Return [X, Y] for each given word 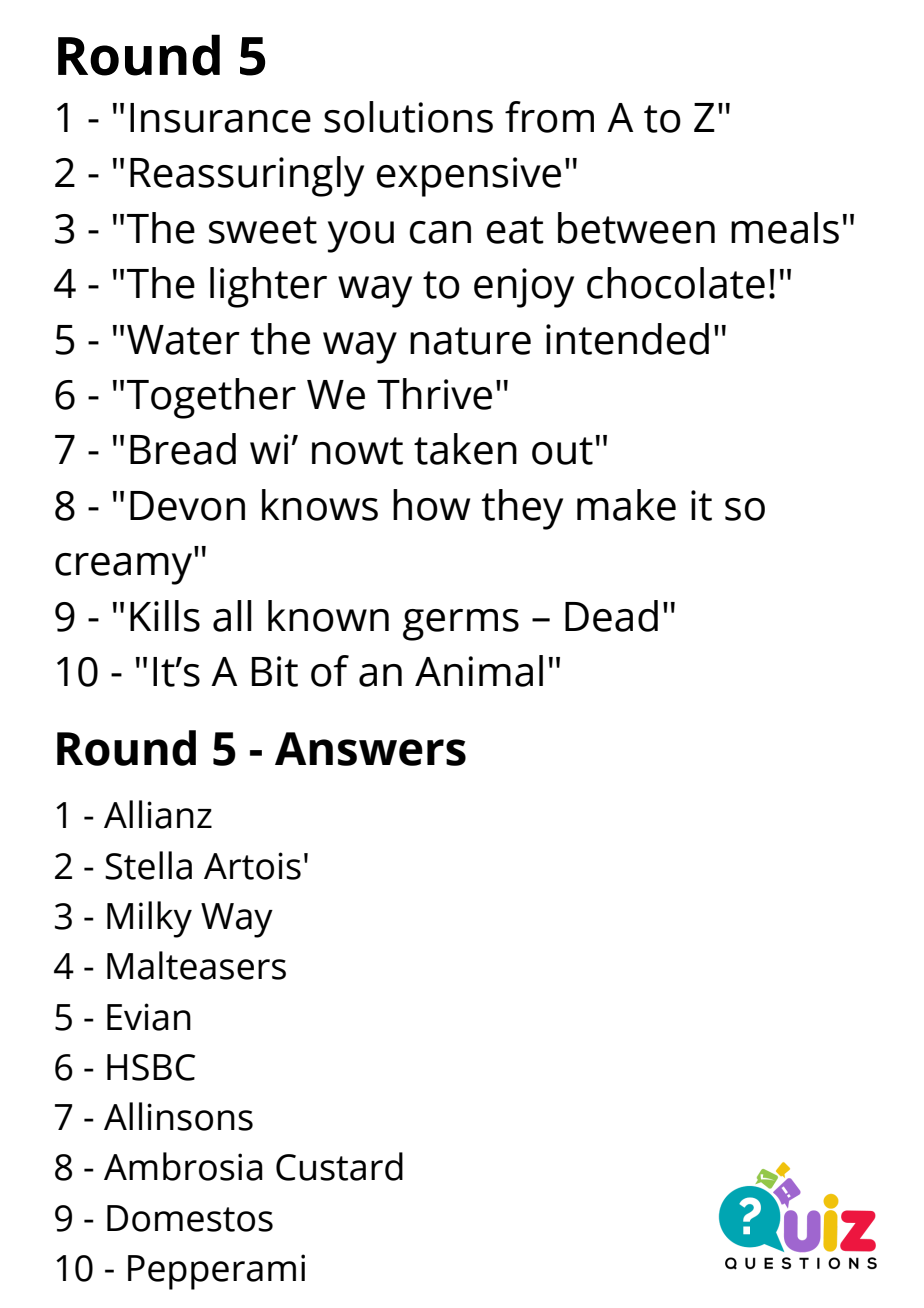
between [636, 228]
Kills [165, 616]
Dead [611, 616]
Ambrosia [183, 1166]
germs [461, 625]
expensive [469, 177]
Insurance [220, 118]
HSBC [151, 1067]
